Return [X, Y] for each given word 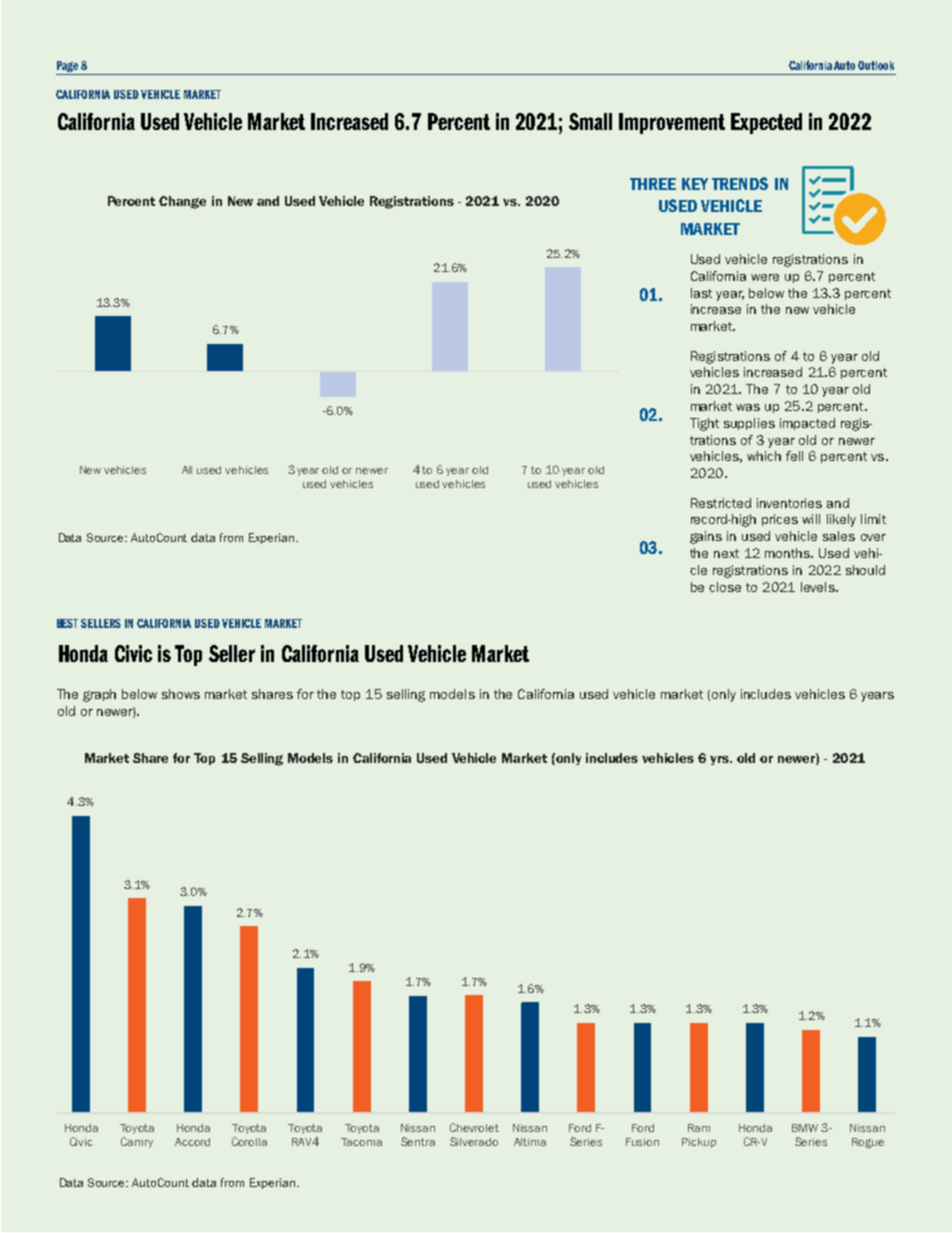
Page [68, 68]
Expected [766, 123]
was [748, 407]
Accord [192, 1142]
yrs [720, 760]
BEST [67, 623]
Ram [699, 1128]
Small [590, 121]
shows [181, 694]
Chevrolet [474, 1127]
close [725, 587]
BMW [805, 1128]
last [701, 293]
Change [182, 202]
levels [819, 587]
